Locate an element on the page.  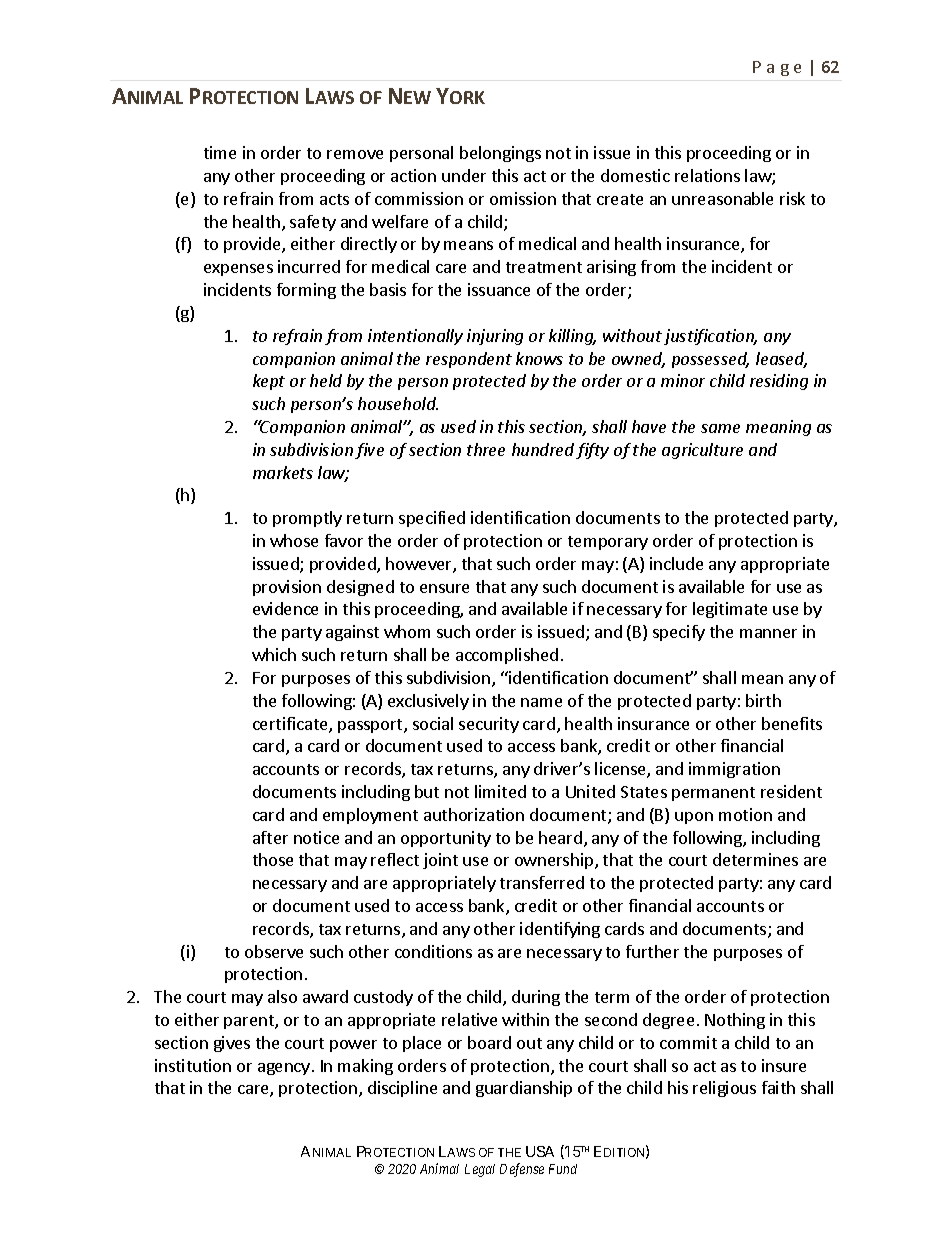
under is located at coordinates (464, 175).
